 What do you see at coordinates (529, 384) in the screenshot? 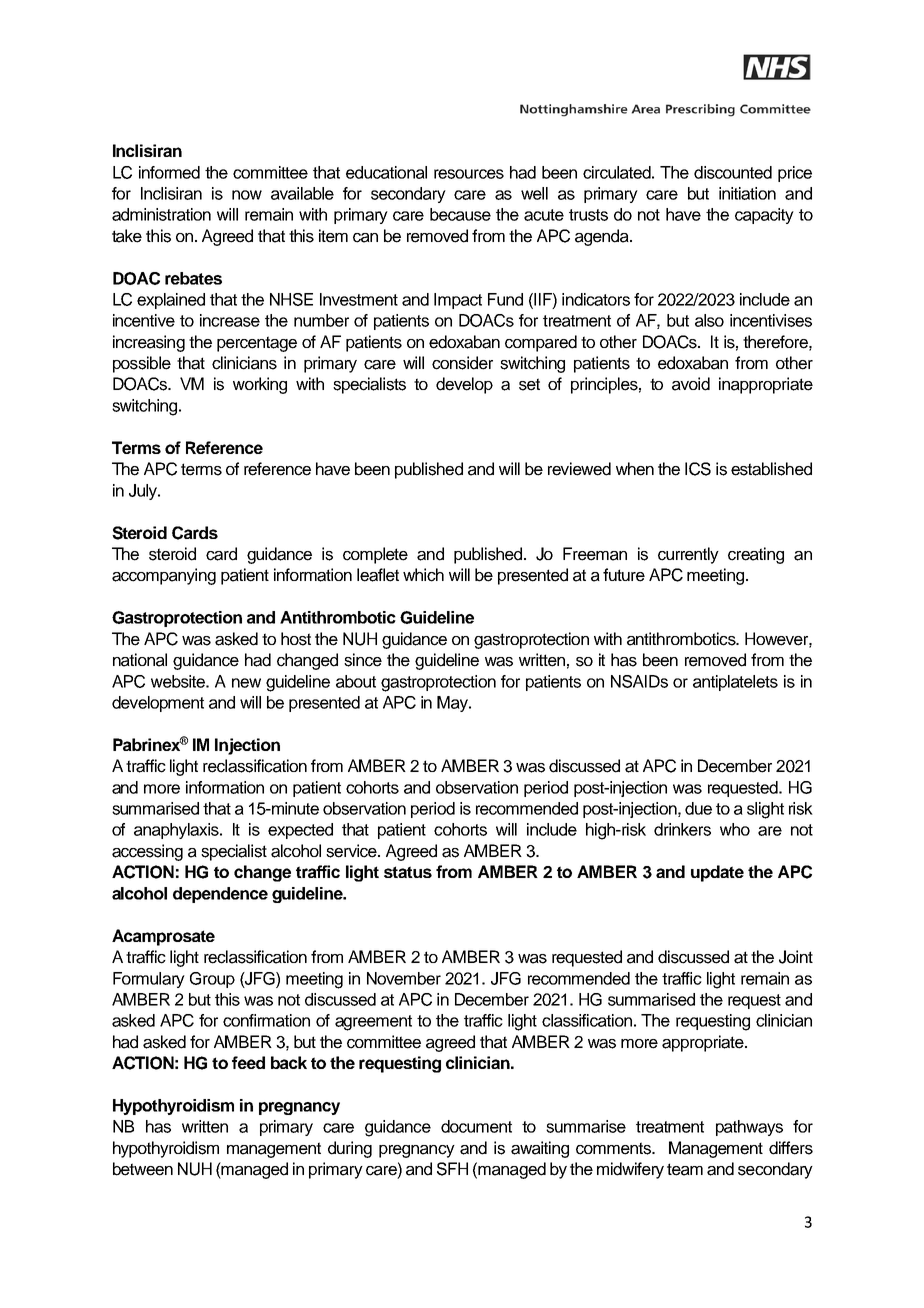
I see `set` at bounding box center [529, 384].
